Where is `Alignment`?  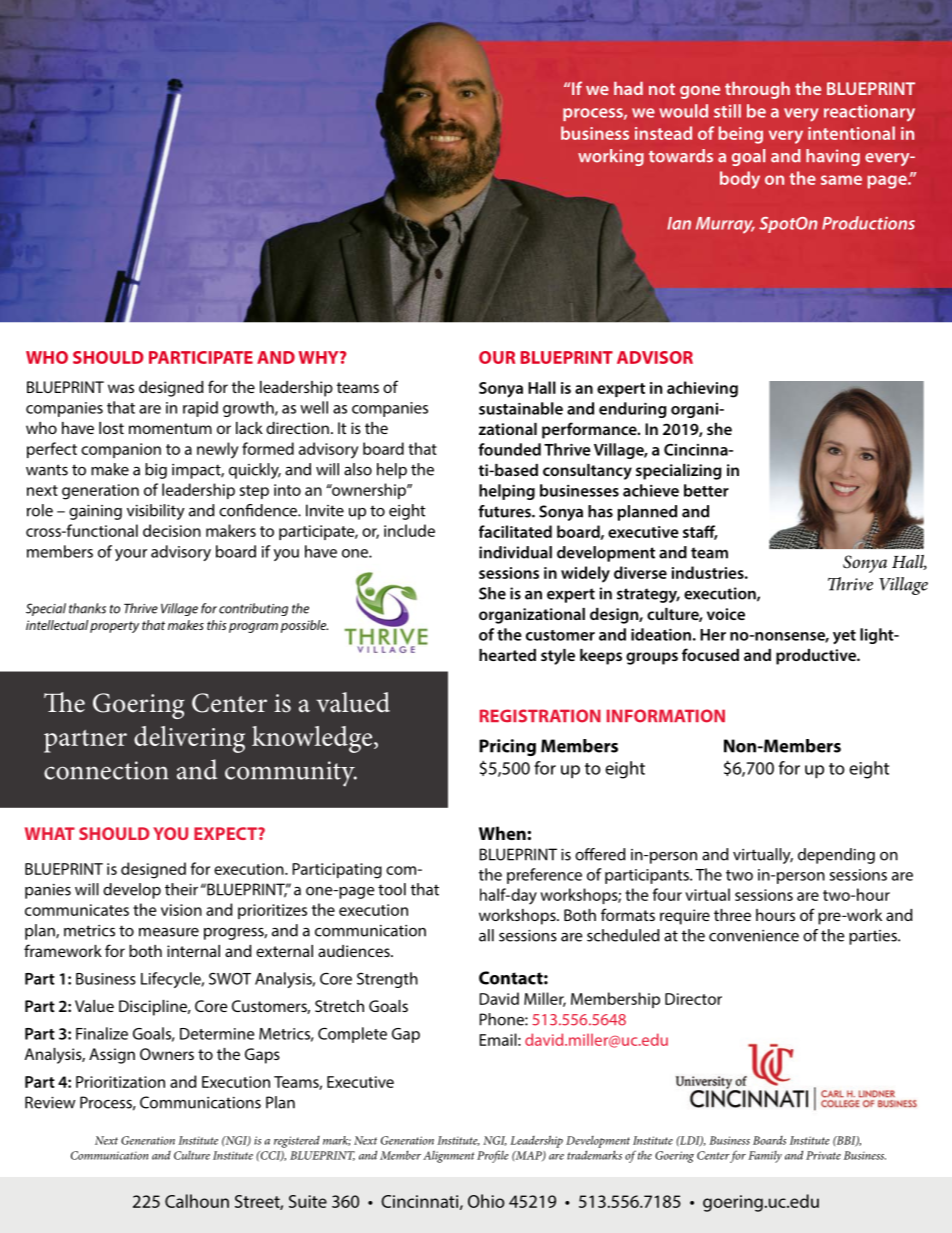
Alignment is located at coordinates (449, 1157).
